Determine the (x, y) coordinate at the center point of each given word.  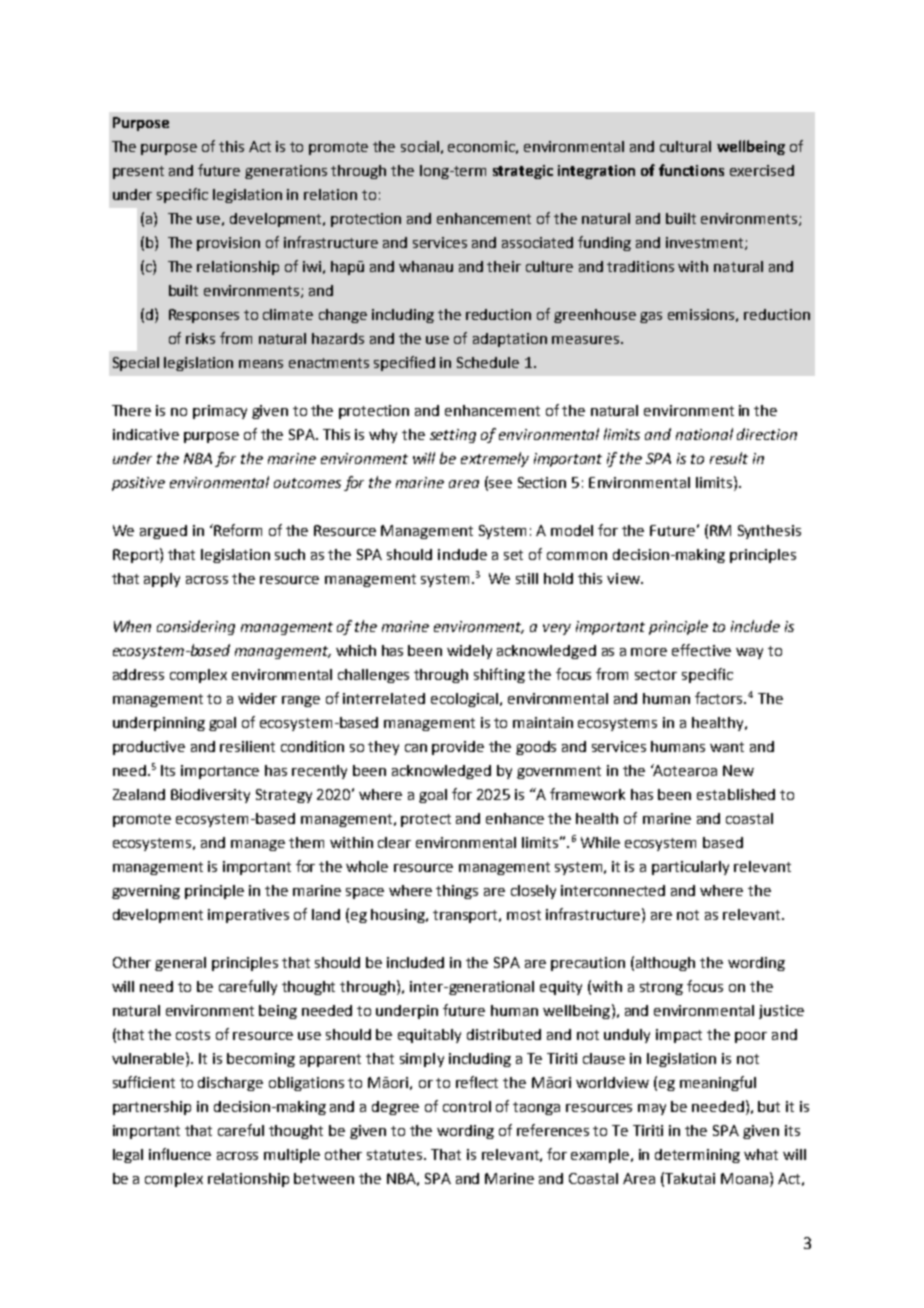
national (704, 434)
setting (453, 436)
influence (180, 1154)
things (457, 892)
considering (196, 627)
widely (469, 652)
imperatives (248, 916)
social (420, 146)
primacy (220, 412)
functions (691, 170)
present (138, 172)
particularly (690, 868)
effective (701, 650)
